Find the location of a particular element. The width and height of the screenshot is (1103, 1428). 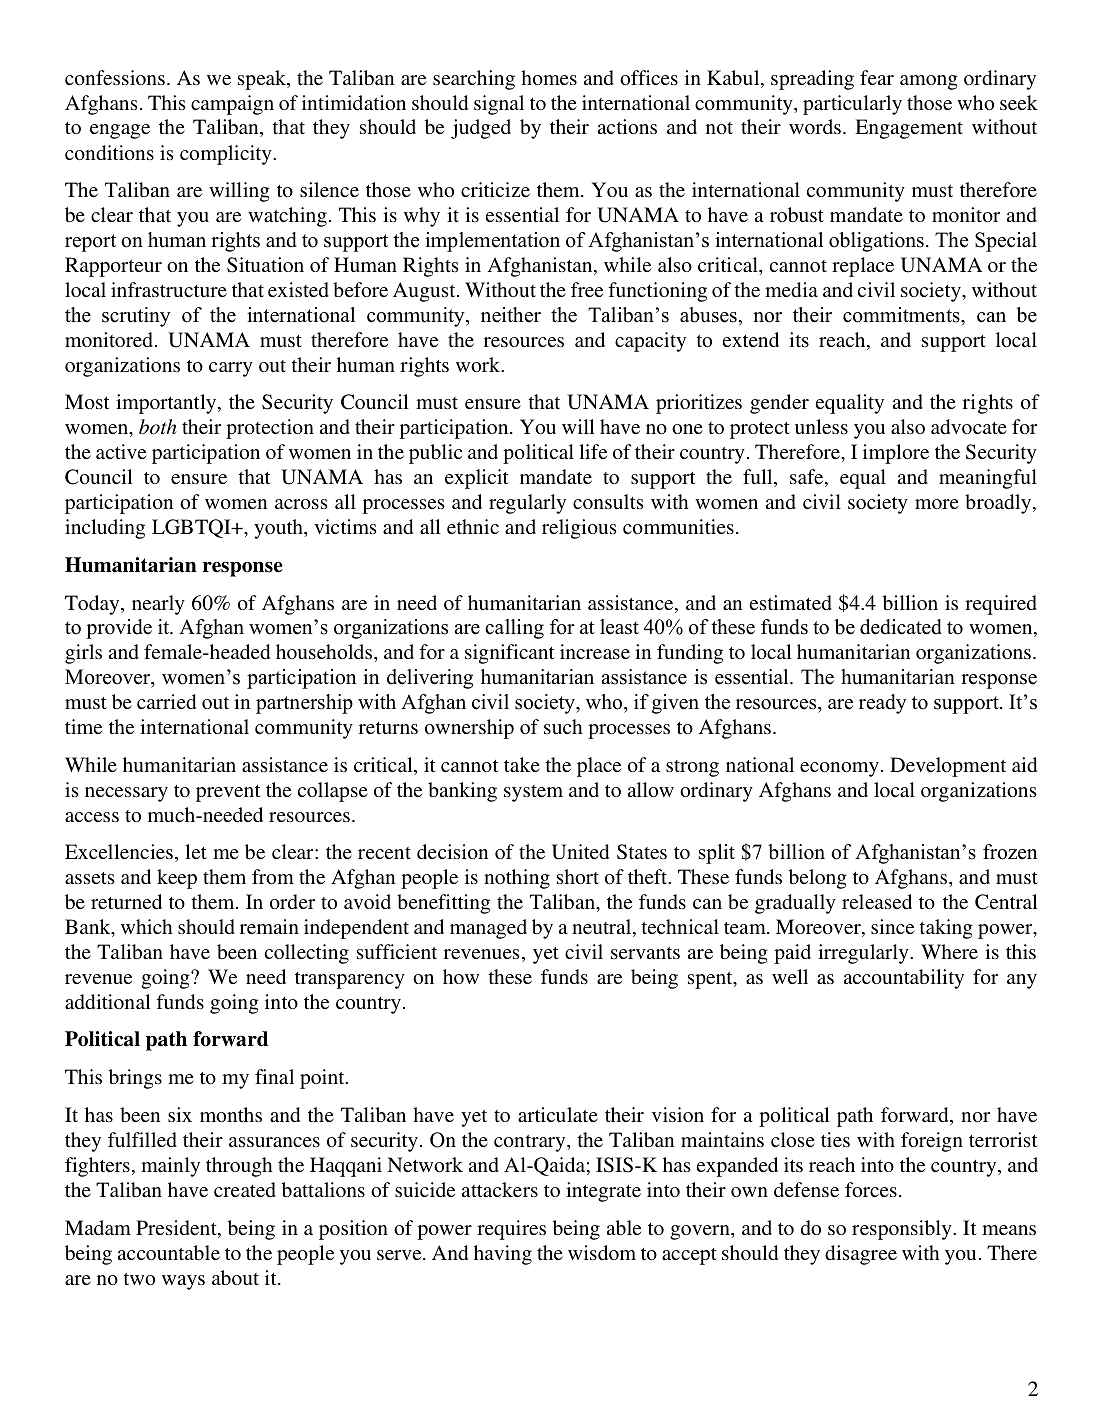

President is located at coordinates (177, 1229).
